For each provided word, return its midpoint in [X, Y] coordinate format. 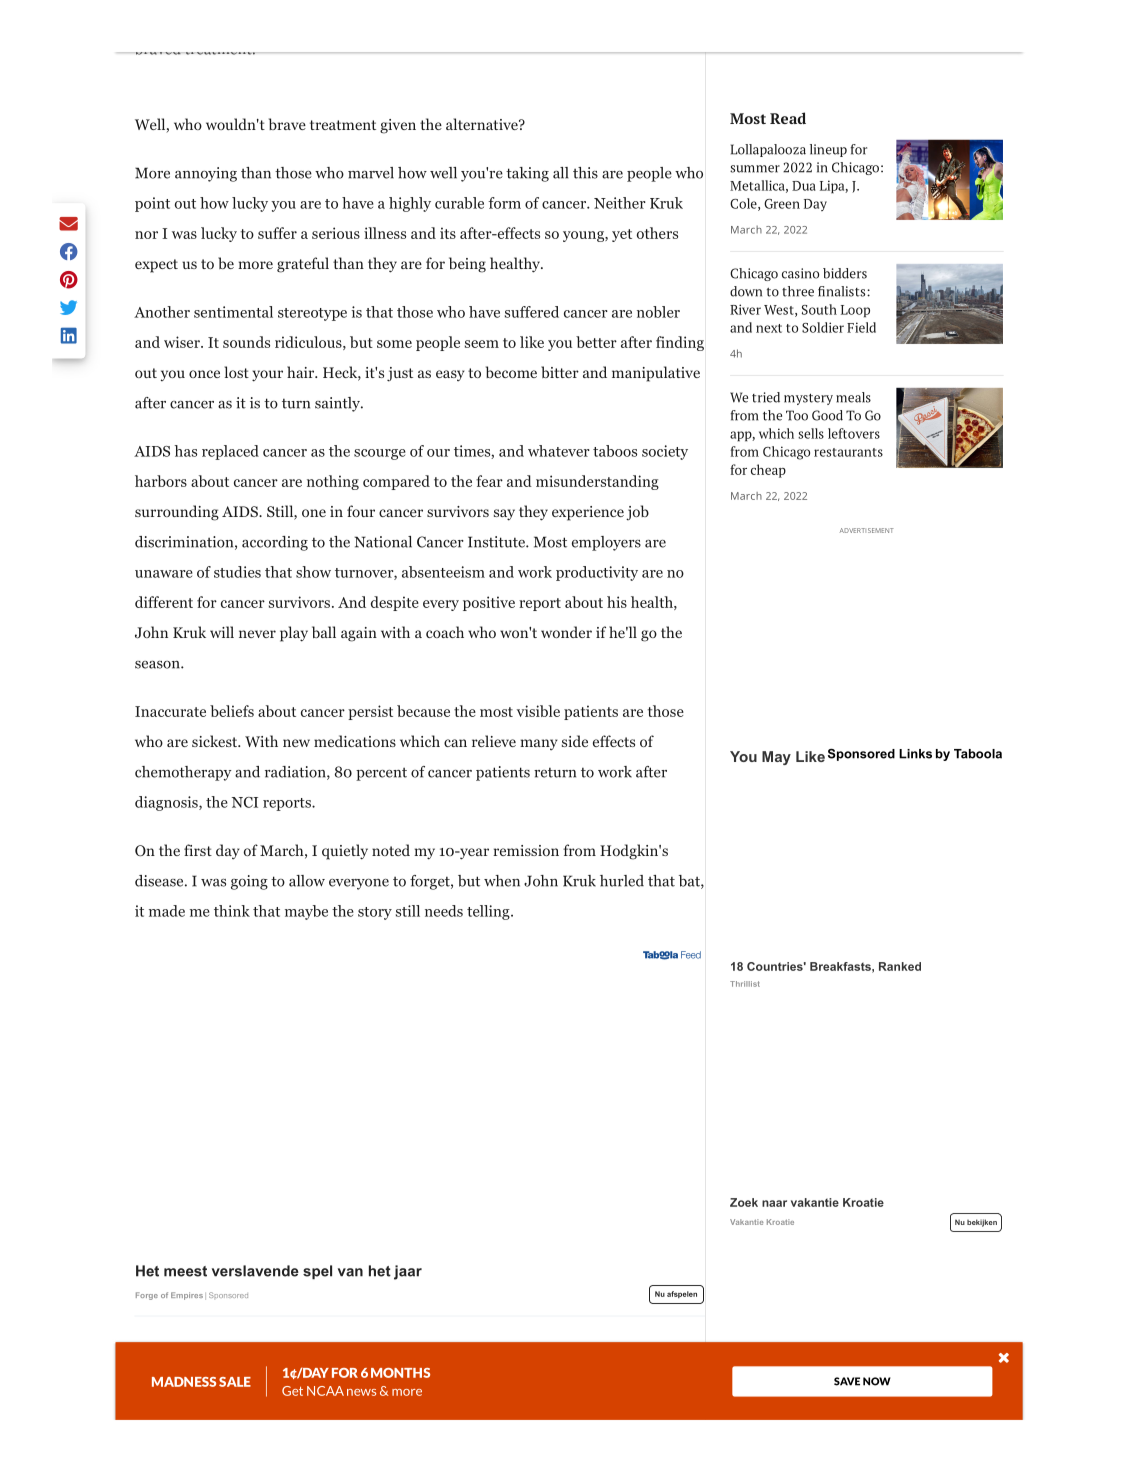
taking [527, 174]
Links [915, 754]
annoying [206, 174]
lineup [828, 150]
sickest [216, 741]
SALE [235, 1382]
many [539, 744]
